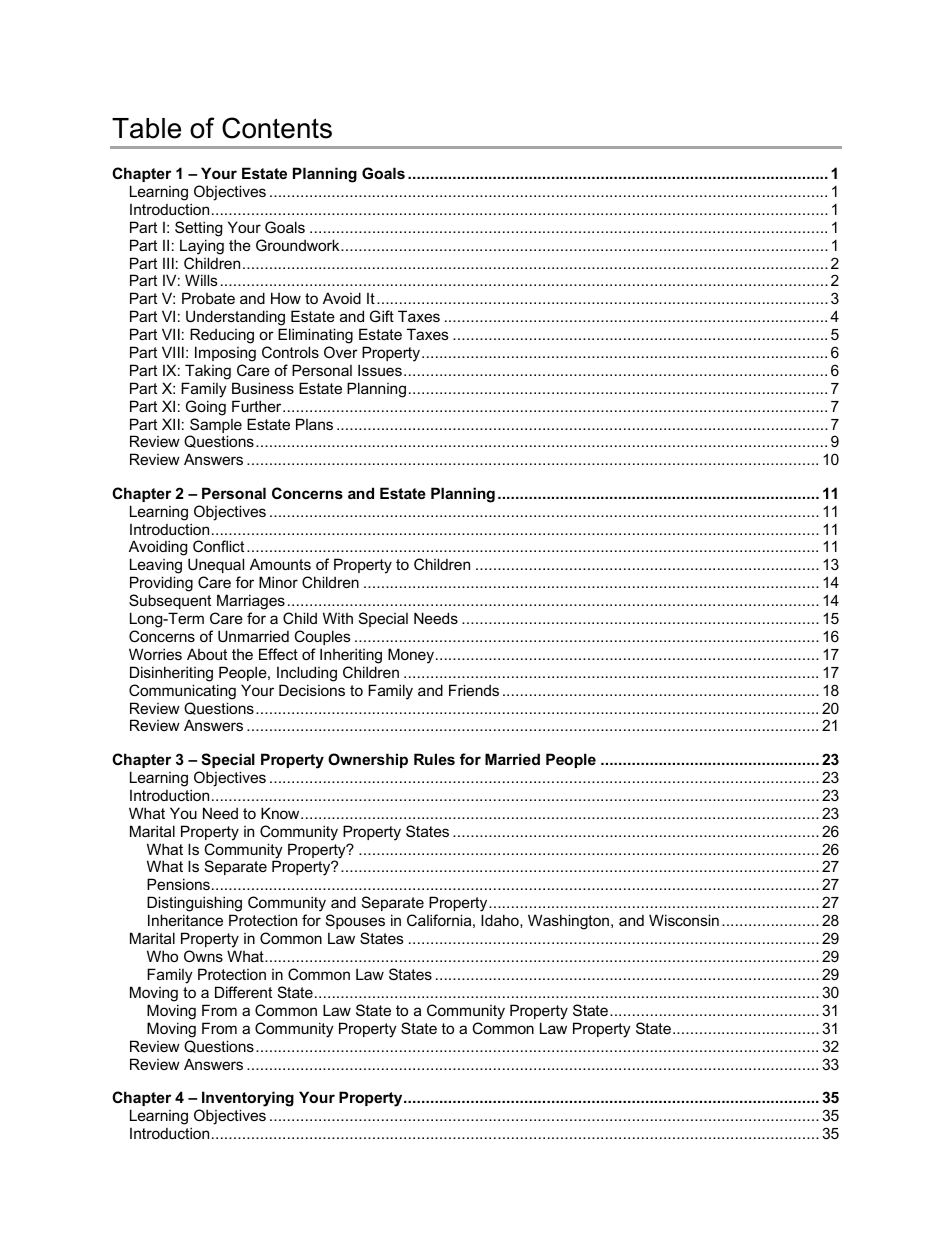 This page has height=1233, width=952. I want to click on Table, so click(146, 128).
